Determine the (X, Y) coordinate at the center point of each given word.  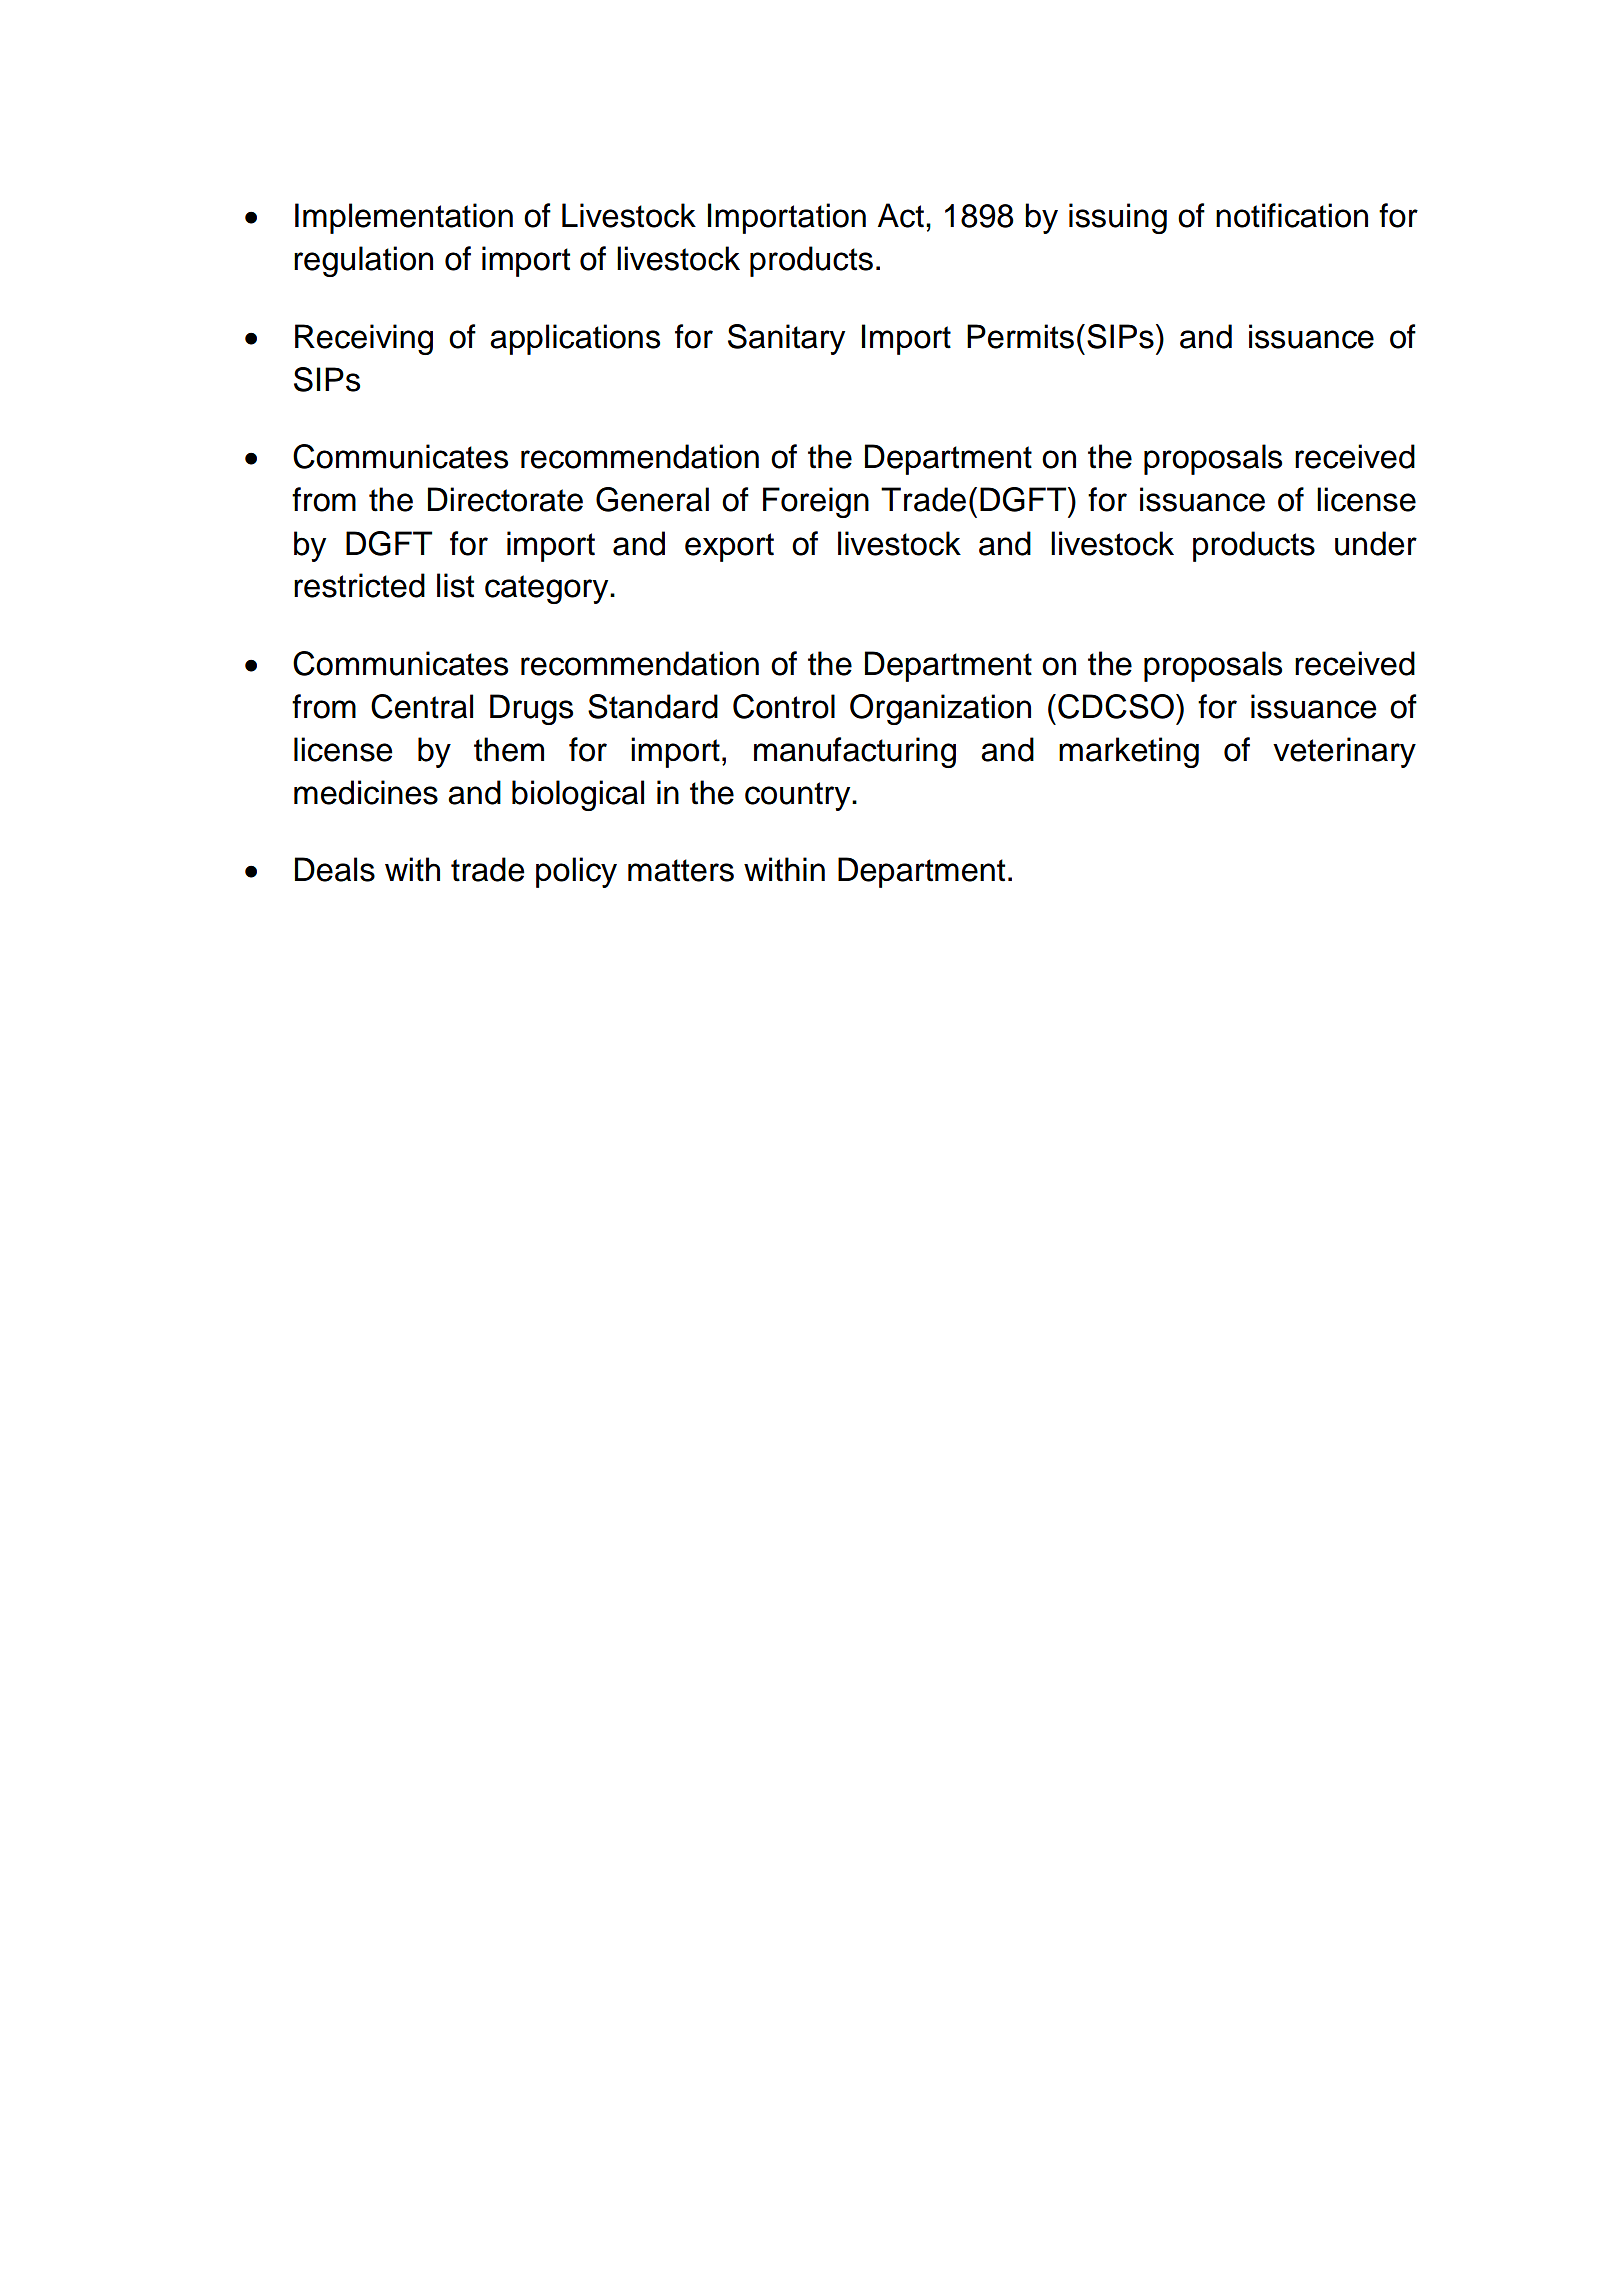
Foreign (816, 502)
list (455, 585)
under (1376, 543)
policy (576, 872)
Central (422, 706)
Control (784, 706)
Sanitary (786, 339)
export (729, 547)
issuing (1118, 218)
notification (1292, 215)
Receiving (364, 339)
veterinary (1344, 752)
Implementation (404, 218)
